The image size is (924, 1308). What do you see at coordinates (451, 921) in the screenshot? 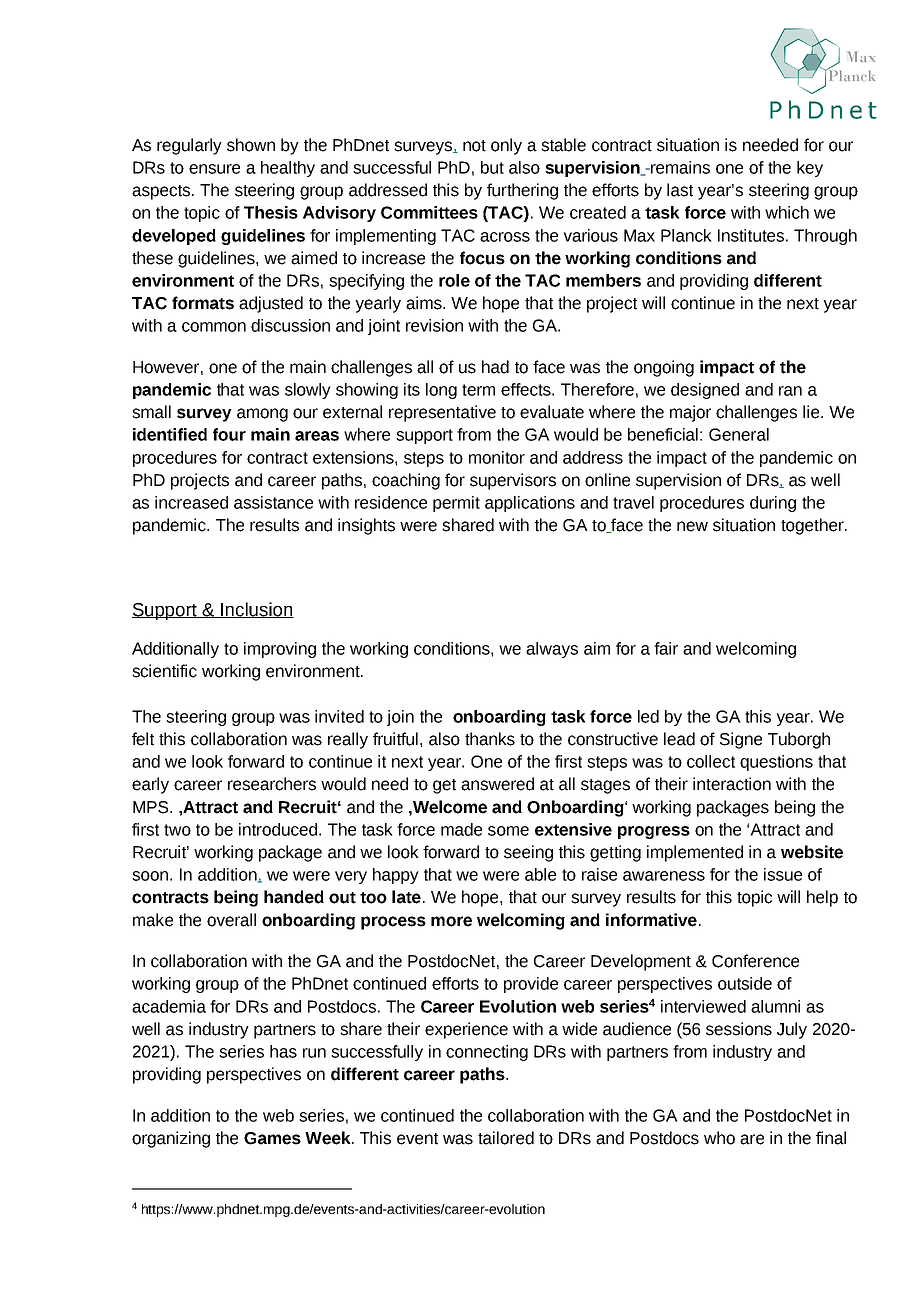
I see `more` at bounding box center [451, 921].
